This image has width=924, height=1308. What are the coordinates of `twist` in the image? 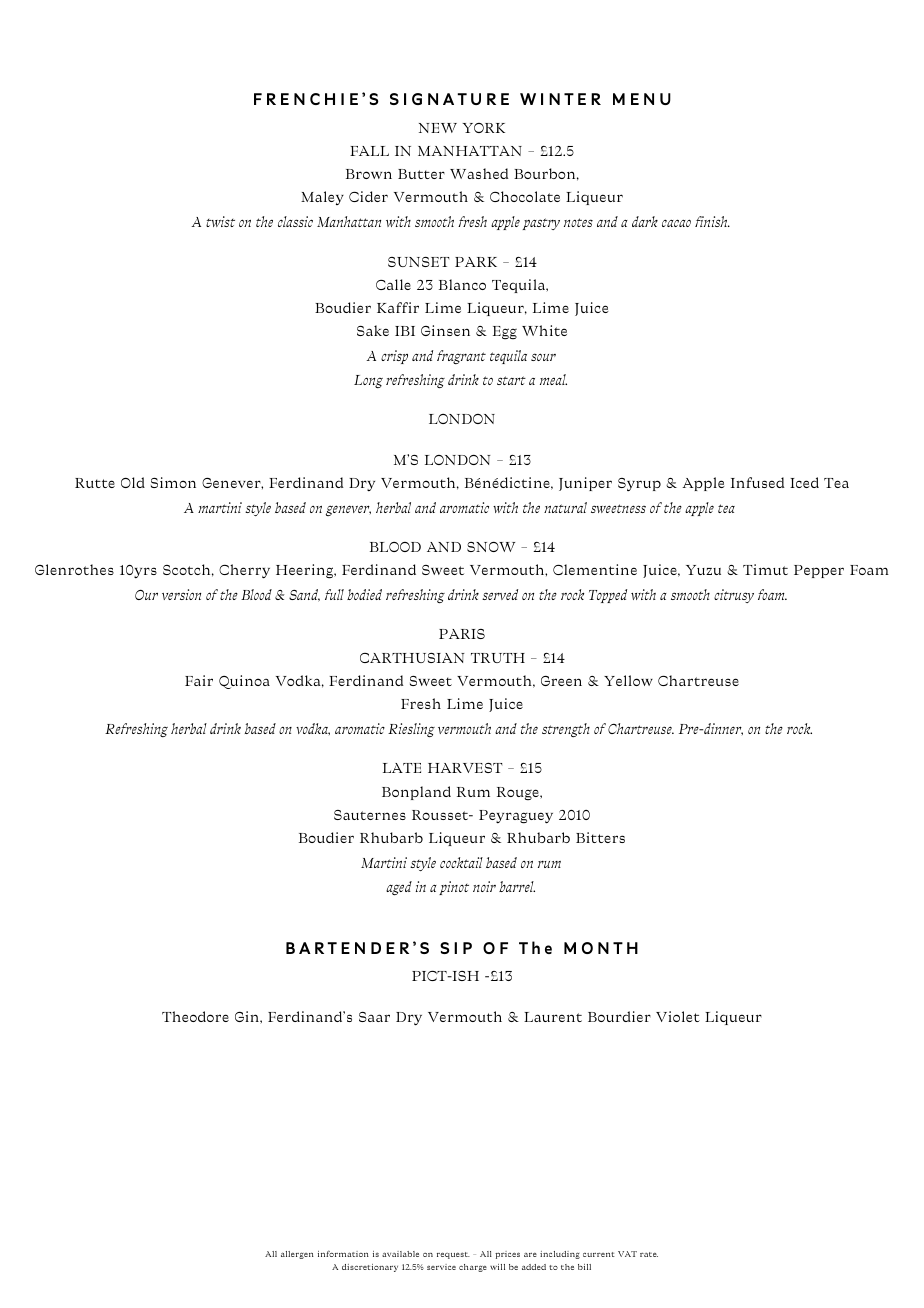 It's located at (220, 221).
